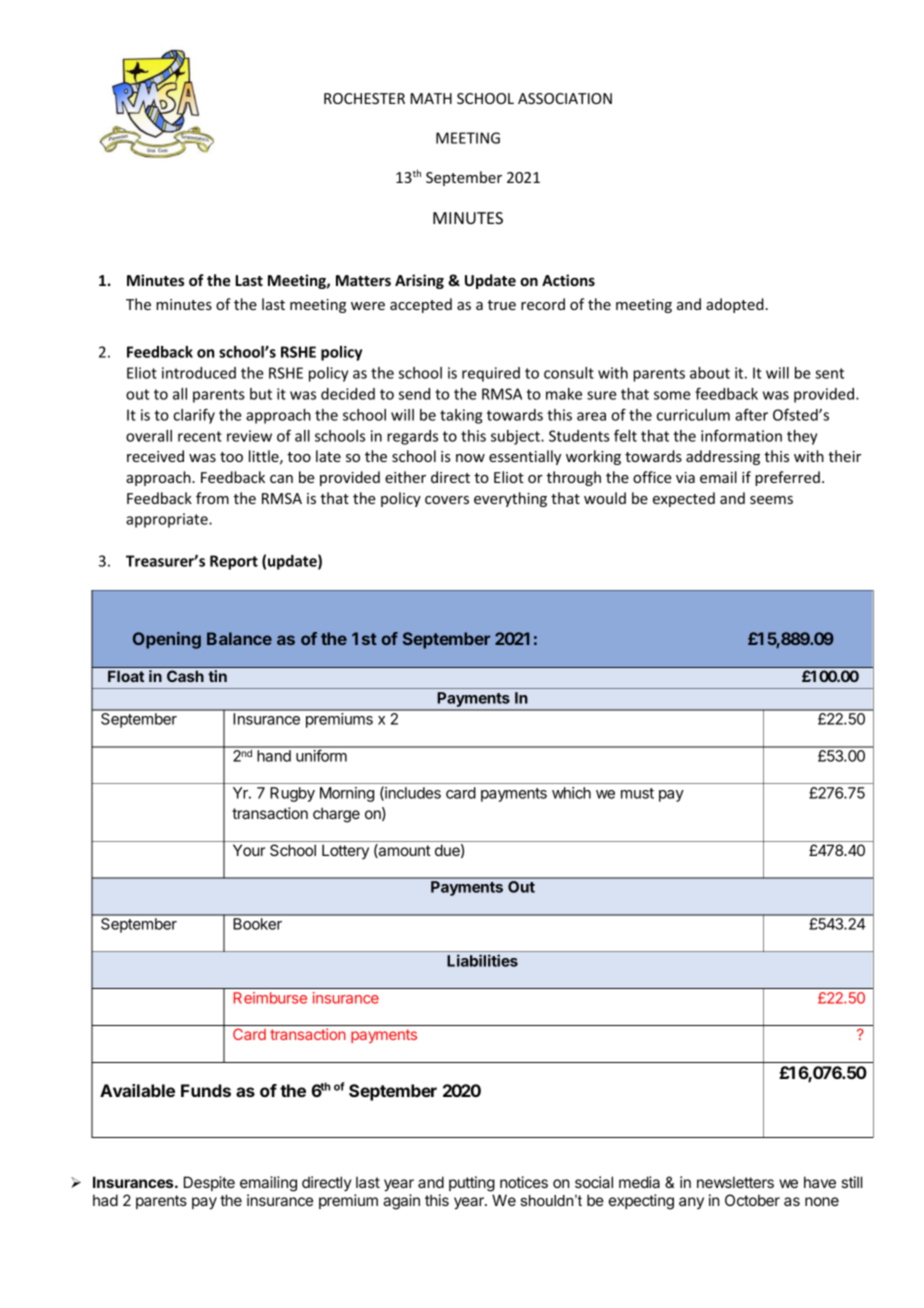  Describe the element at coordinates (447, 500) in the document. I see `covers` at that location.
